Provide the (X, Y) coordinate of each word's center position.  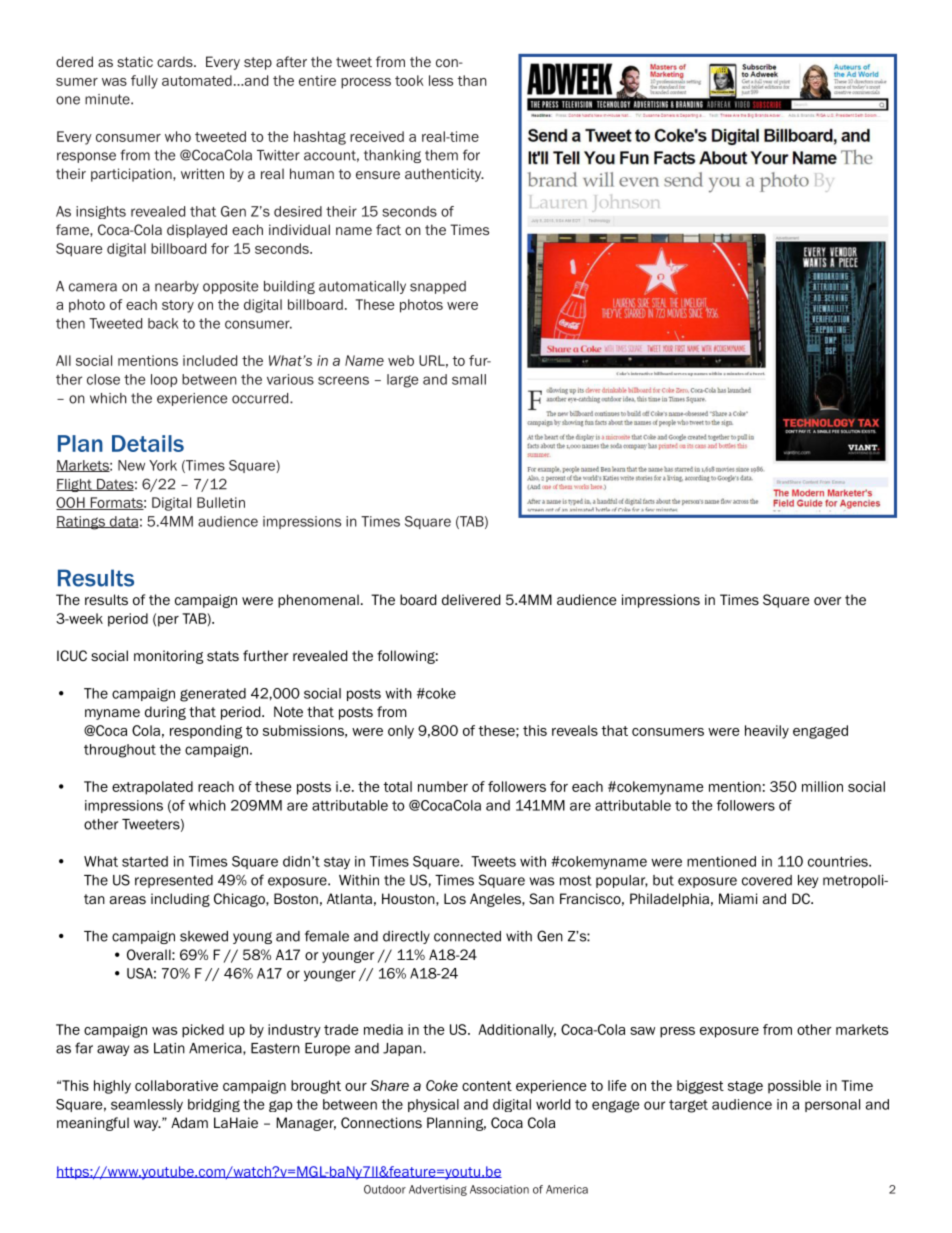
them (441, 155)
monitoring (169, 657)
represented (174, 881)
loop (164, 380)
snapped (438, 287)
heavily (767, 732)
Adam (189, 1122)
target (688, 1106)
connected (467, 936)
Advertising (438, 1190)
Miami (738, 898)
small (469, 379)
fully (144, 82)
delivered (471, 599)
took (409, 80)
